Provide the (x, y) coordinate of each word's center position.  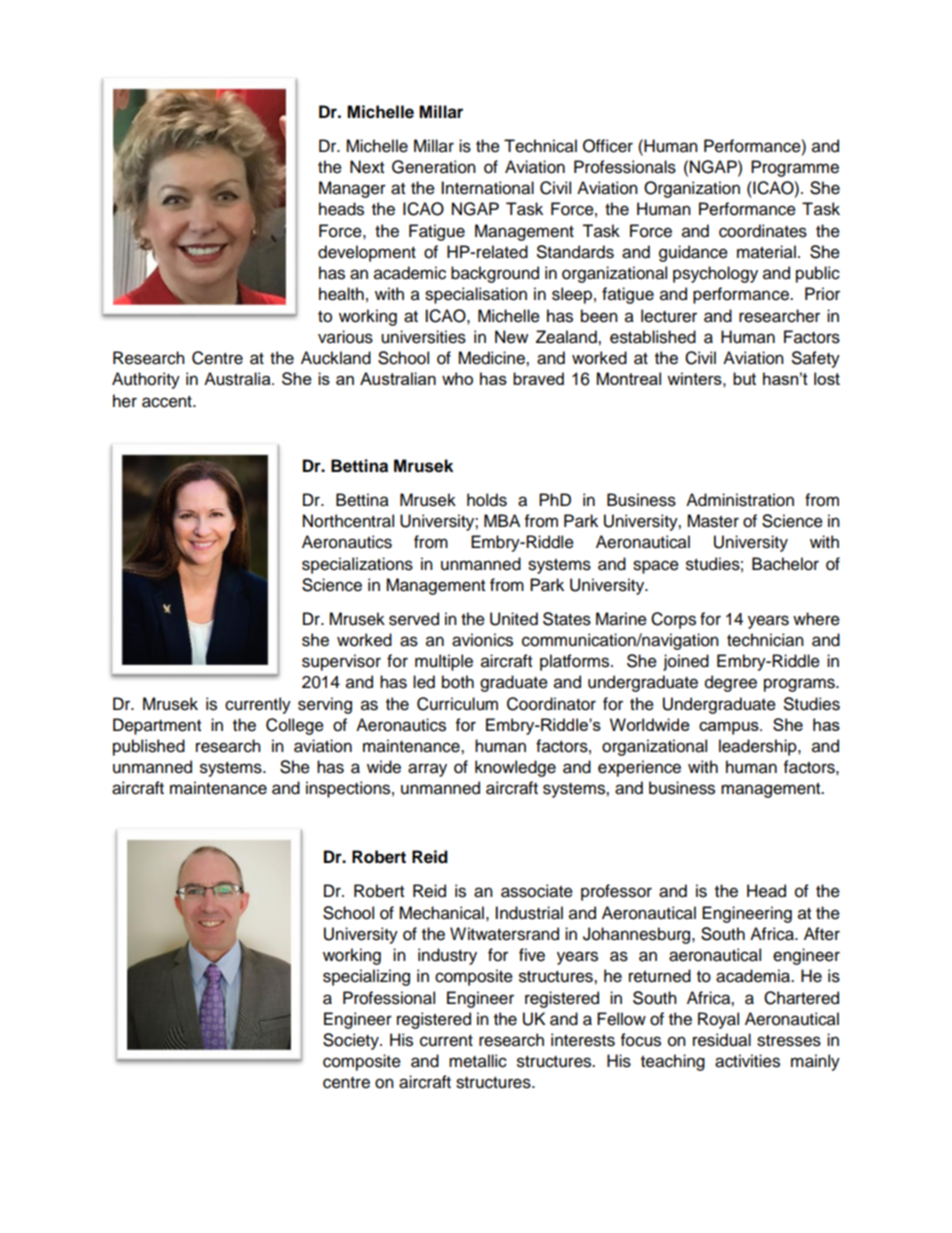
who (457, 378)
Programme (795, 168)
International (487, 188)
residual (722, 1040)
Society (352, 1041)
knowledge (515, 768)
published (149, 747)
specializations (357, 565)
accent (168, 402)
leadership (759, 747)
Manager (352, 189)
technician (765, 640)
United (514, 619)
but (744, 378)
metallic (478, 1061)
